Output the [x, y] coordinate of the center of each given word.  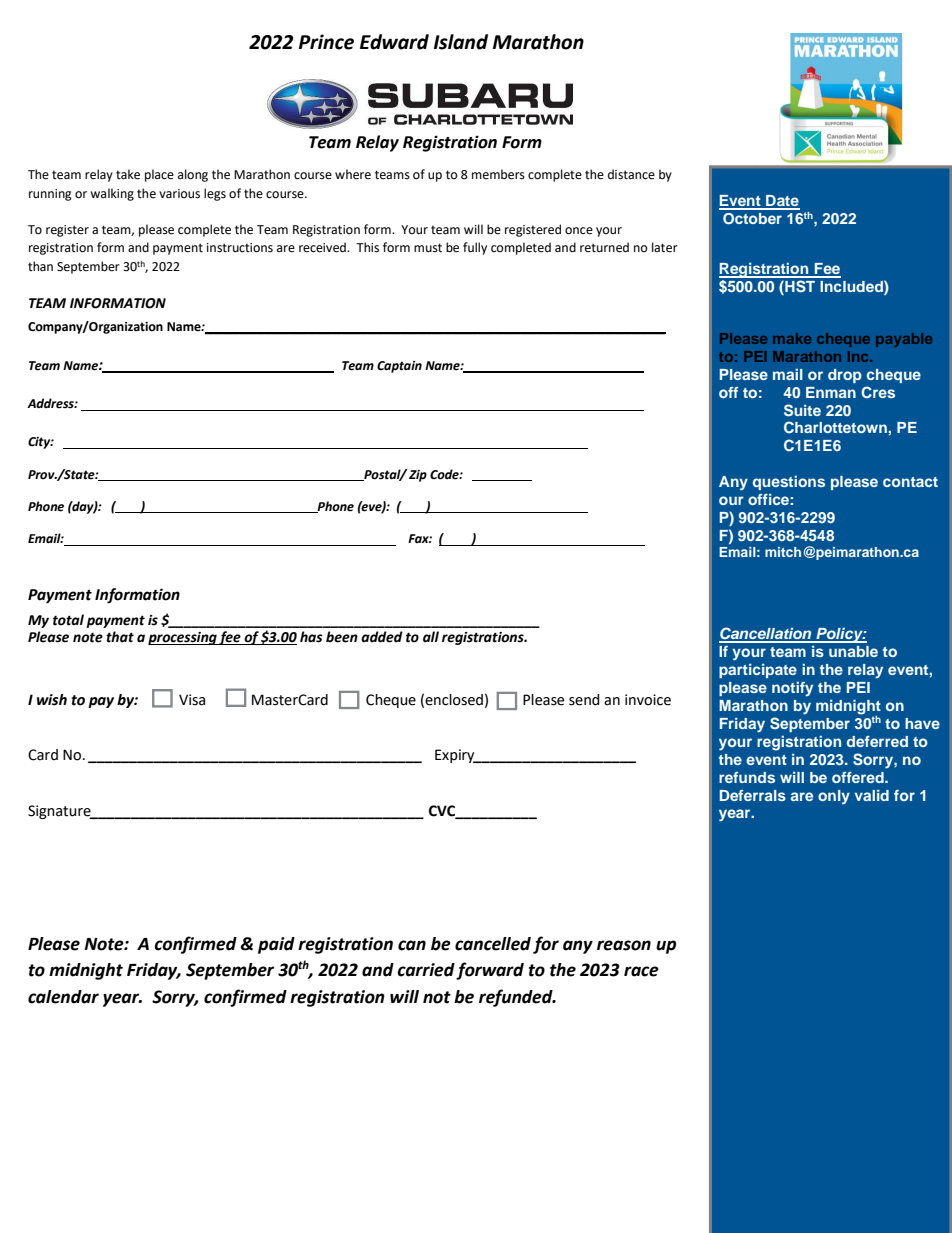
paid [276, 945]
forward [490, 971]
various [179, 194]
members [498, 174]
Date [782, 202]
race [641, 971]
